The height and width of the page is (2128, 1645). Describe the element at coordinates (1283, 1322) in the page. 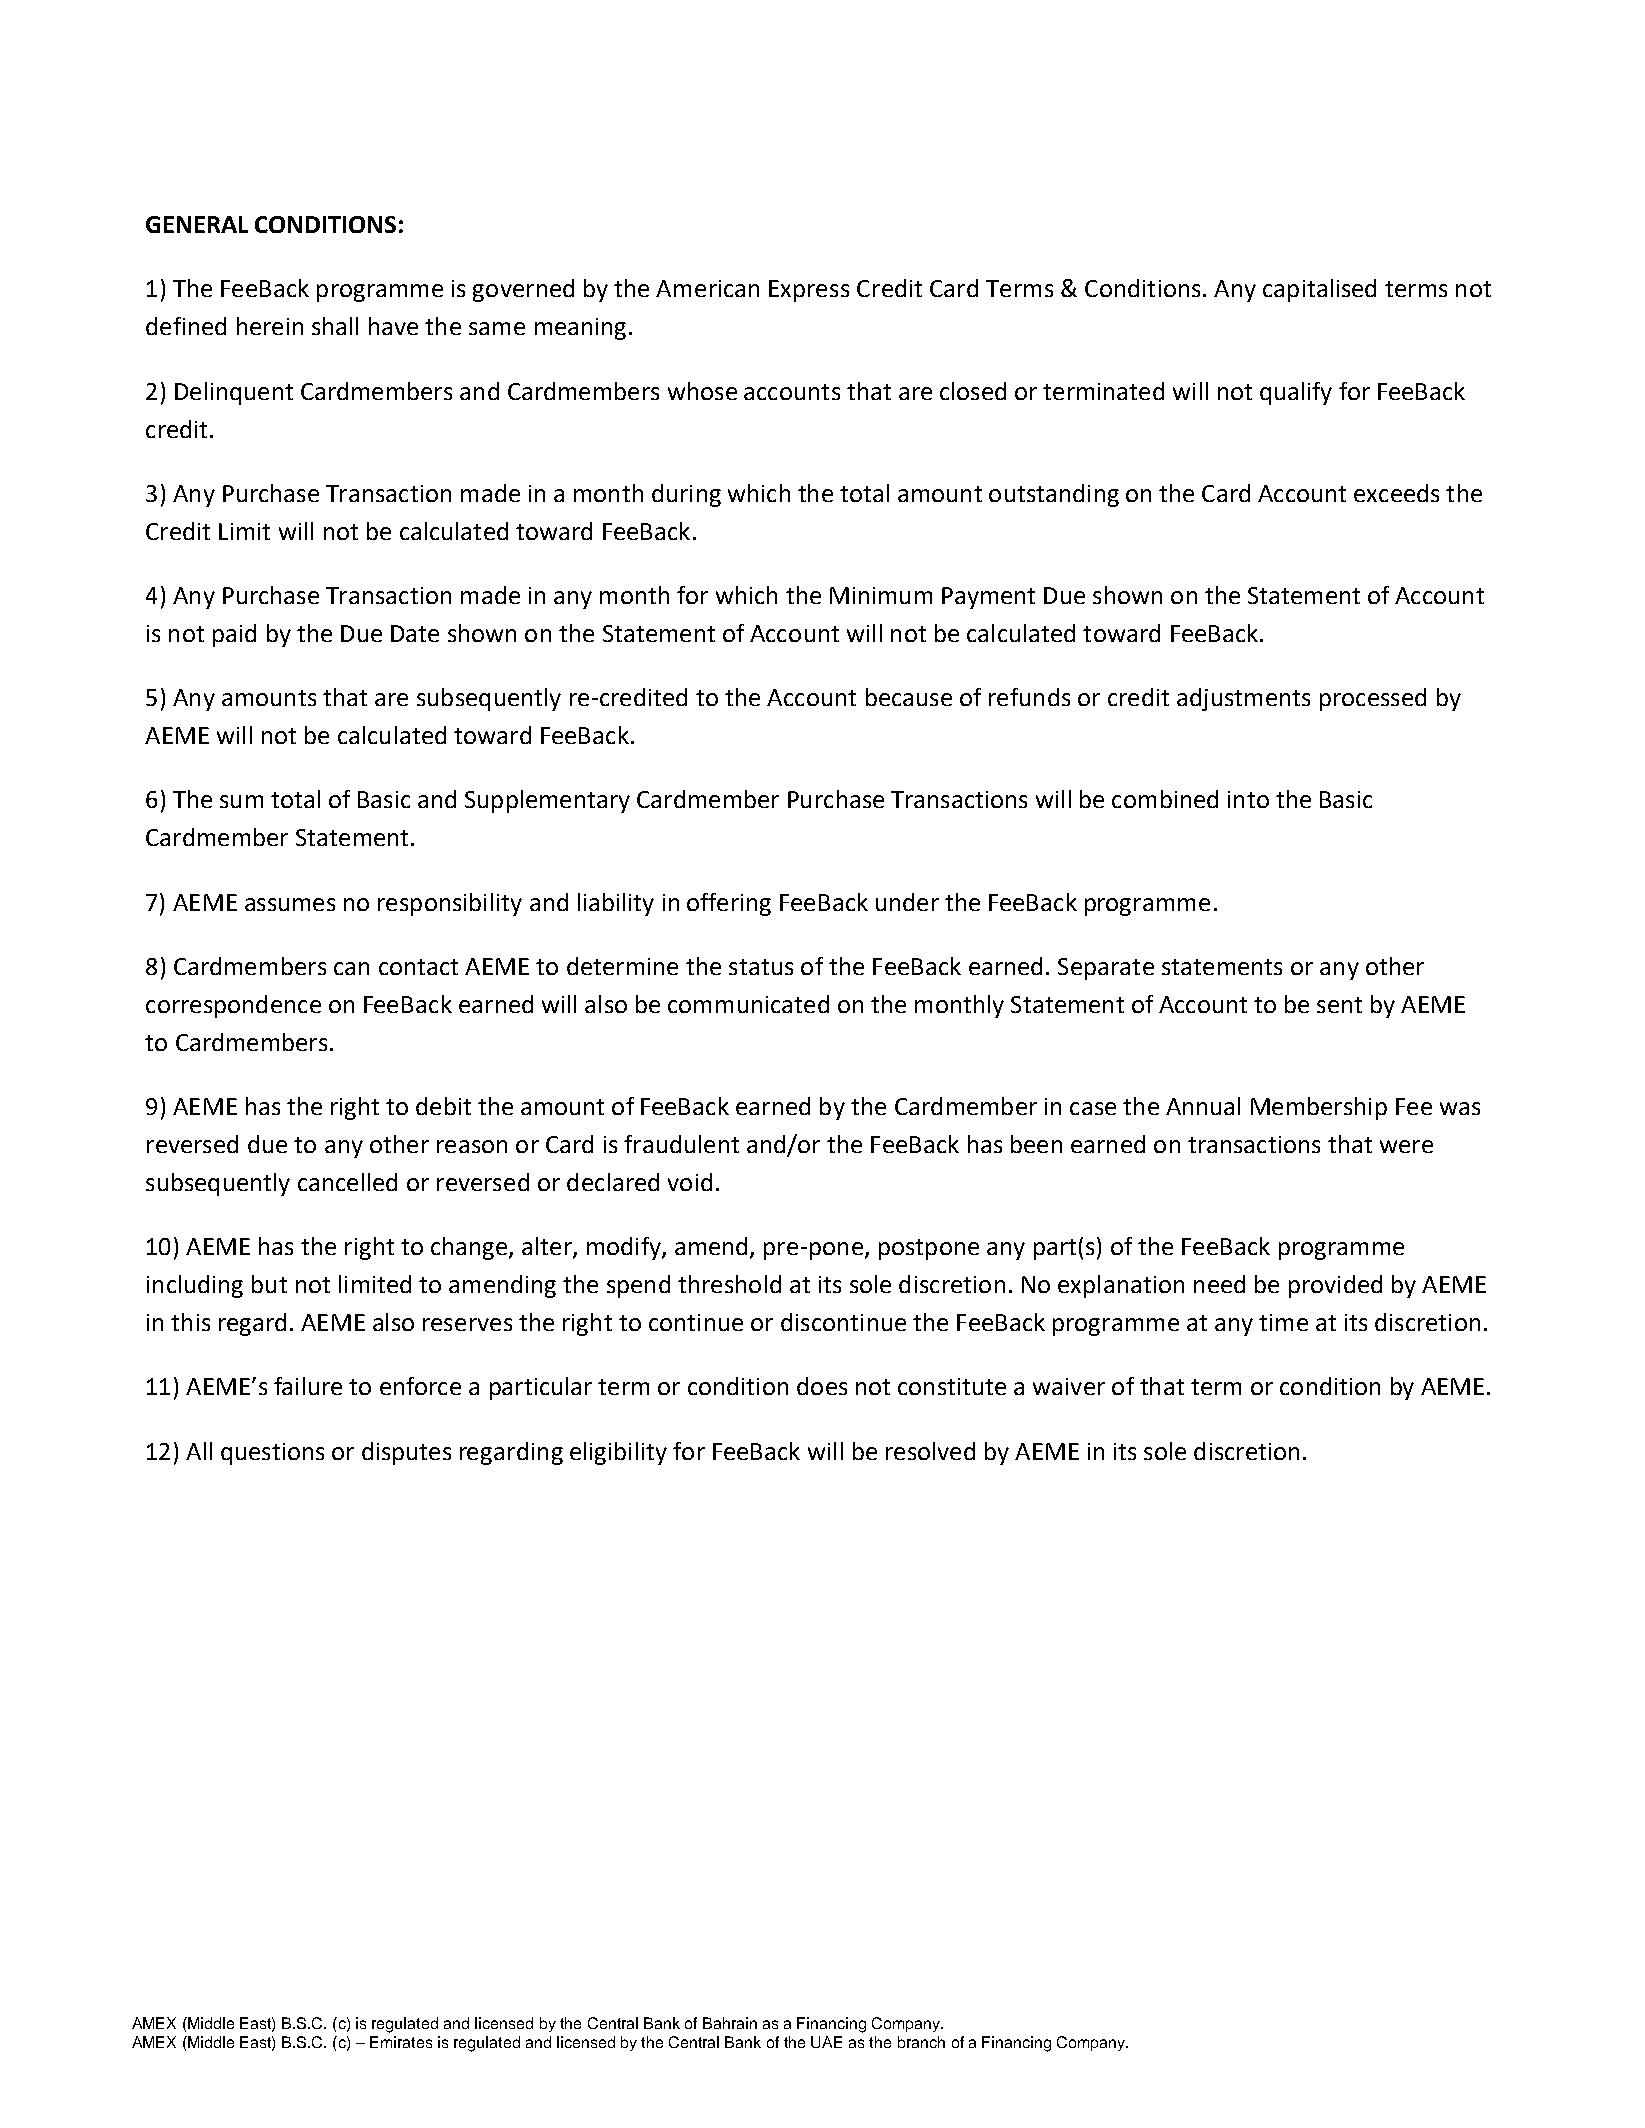

I see `time` at that location.
